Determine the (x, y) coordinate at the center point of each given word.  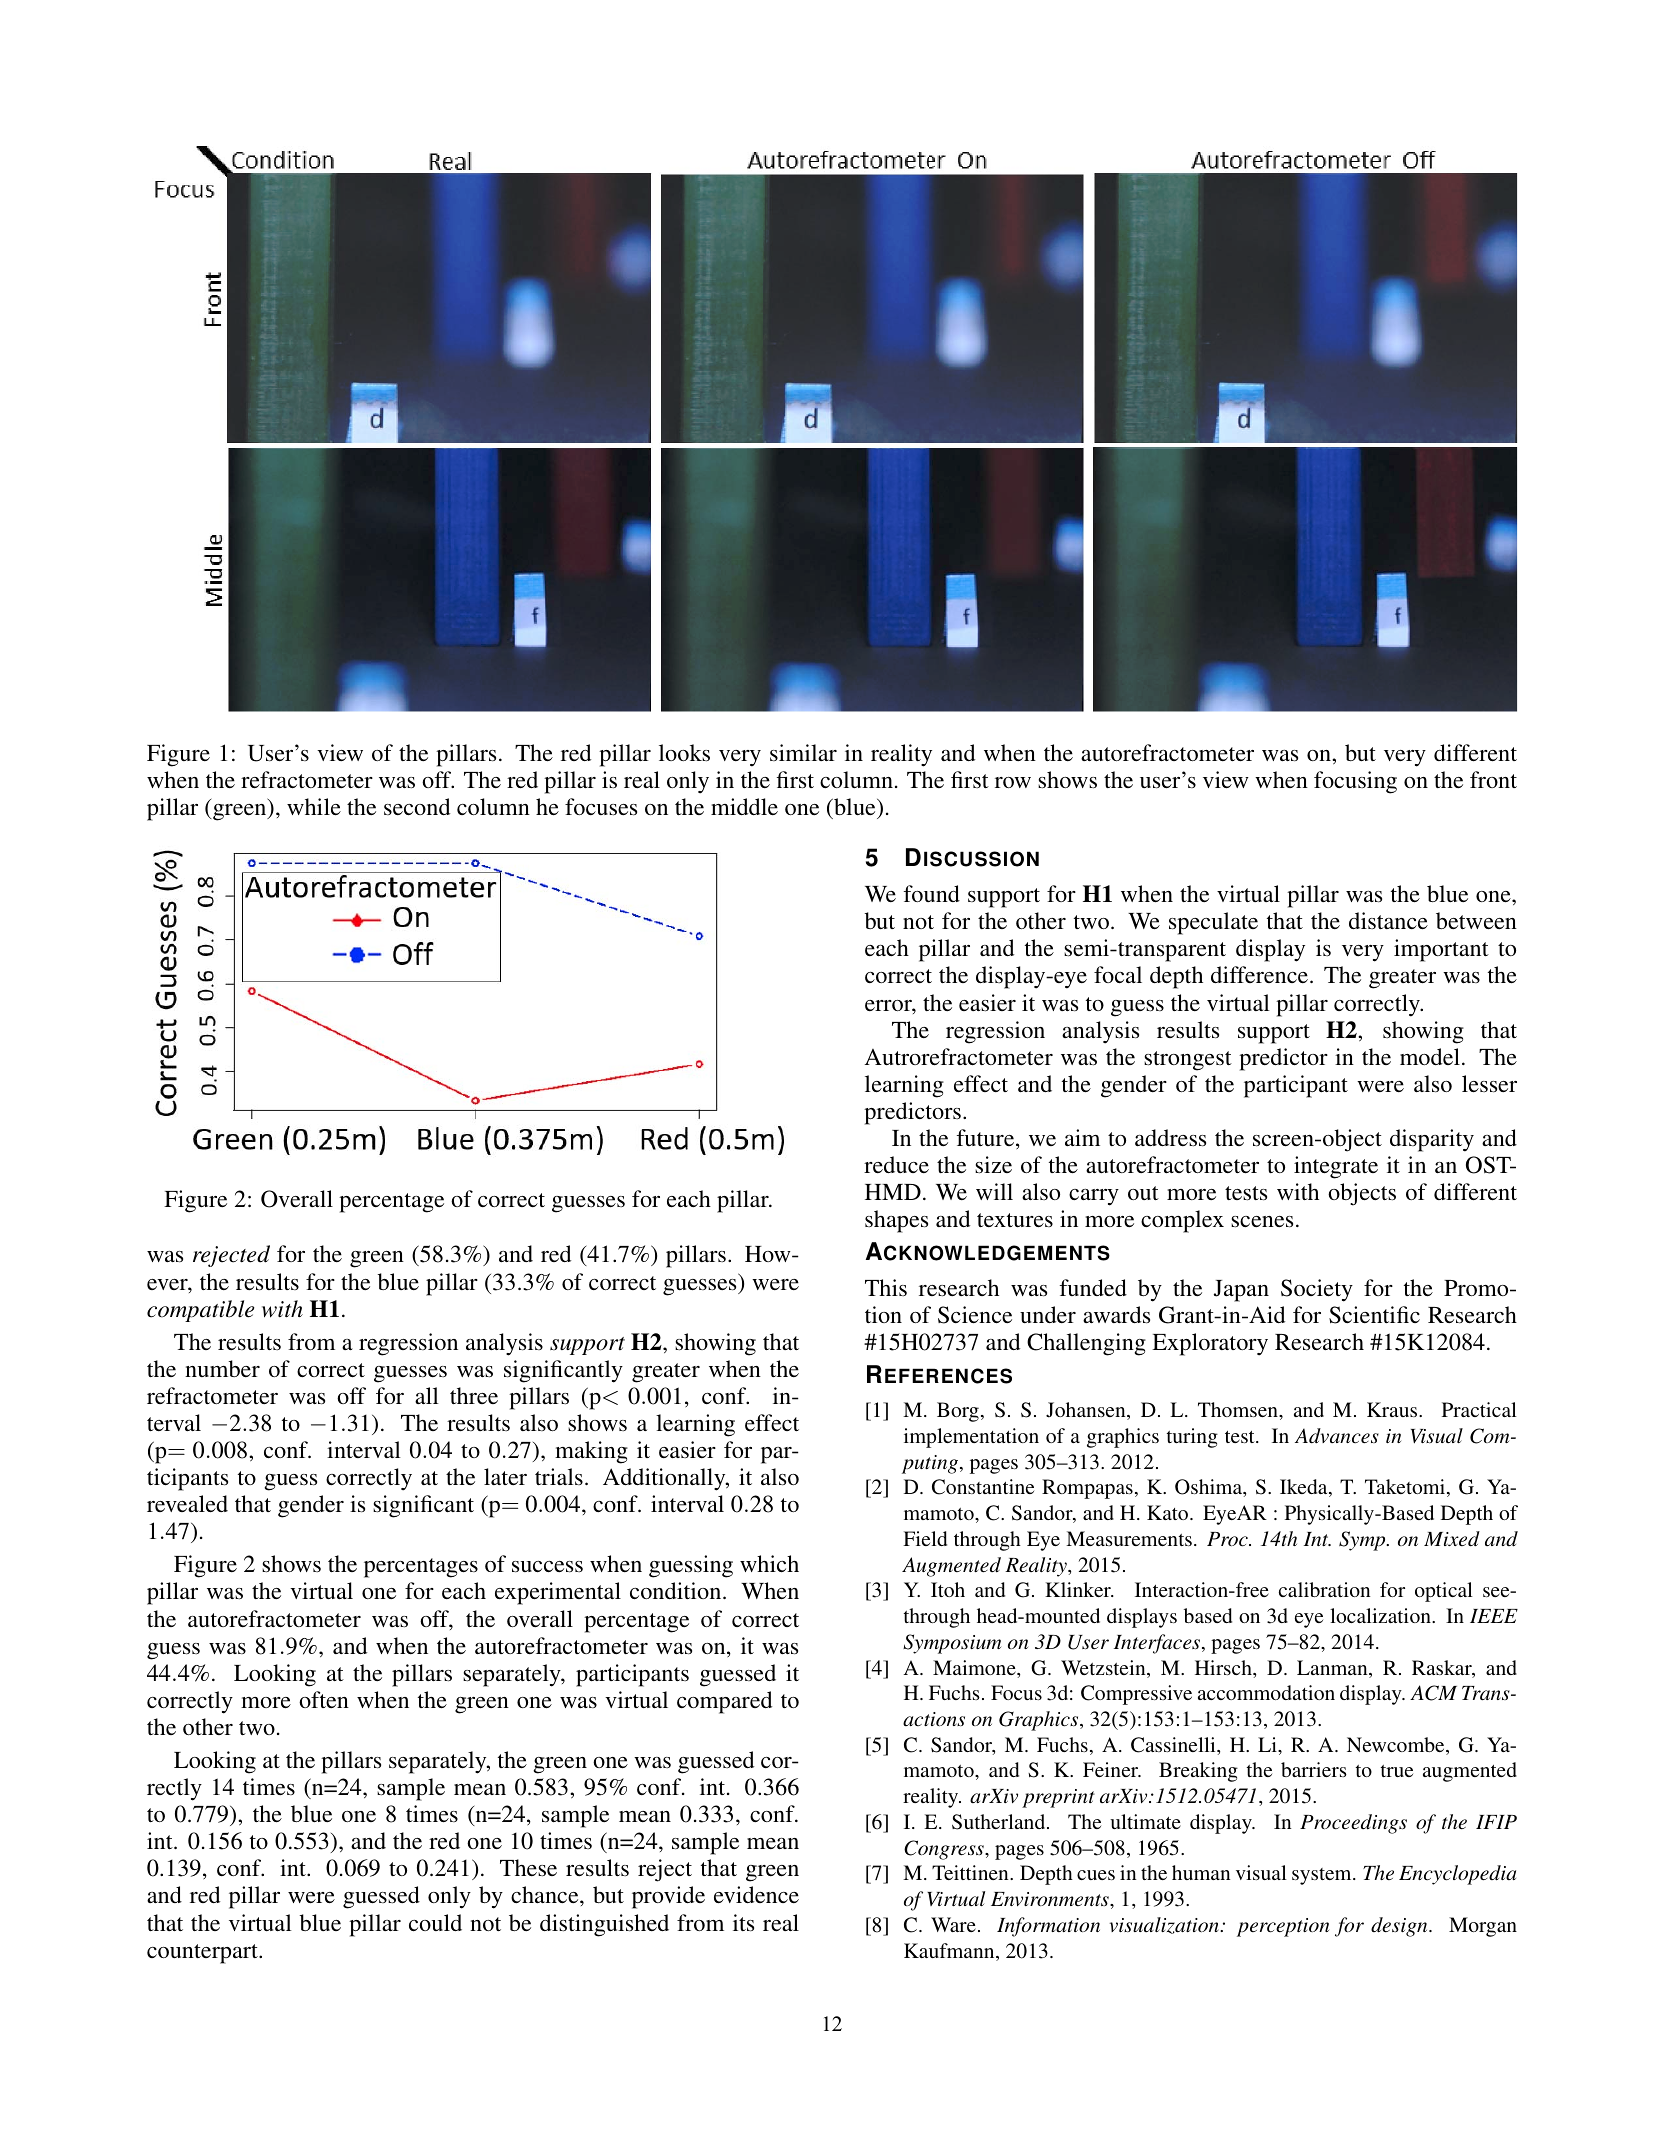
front (1493, 779)
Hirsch (1224, 1667)
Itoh (948, 1589)
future (987, 1139)
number (222, 1368)
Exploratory (1210, 1344)
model (1430, 1056)
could (435, 1922)
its (743, 1922)
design (1400, 1927)
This (886, 1287)
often (324, 1699)
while (314, 806)
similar (803, 752)
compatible (201, 1311)
